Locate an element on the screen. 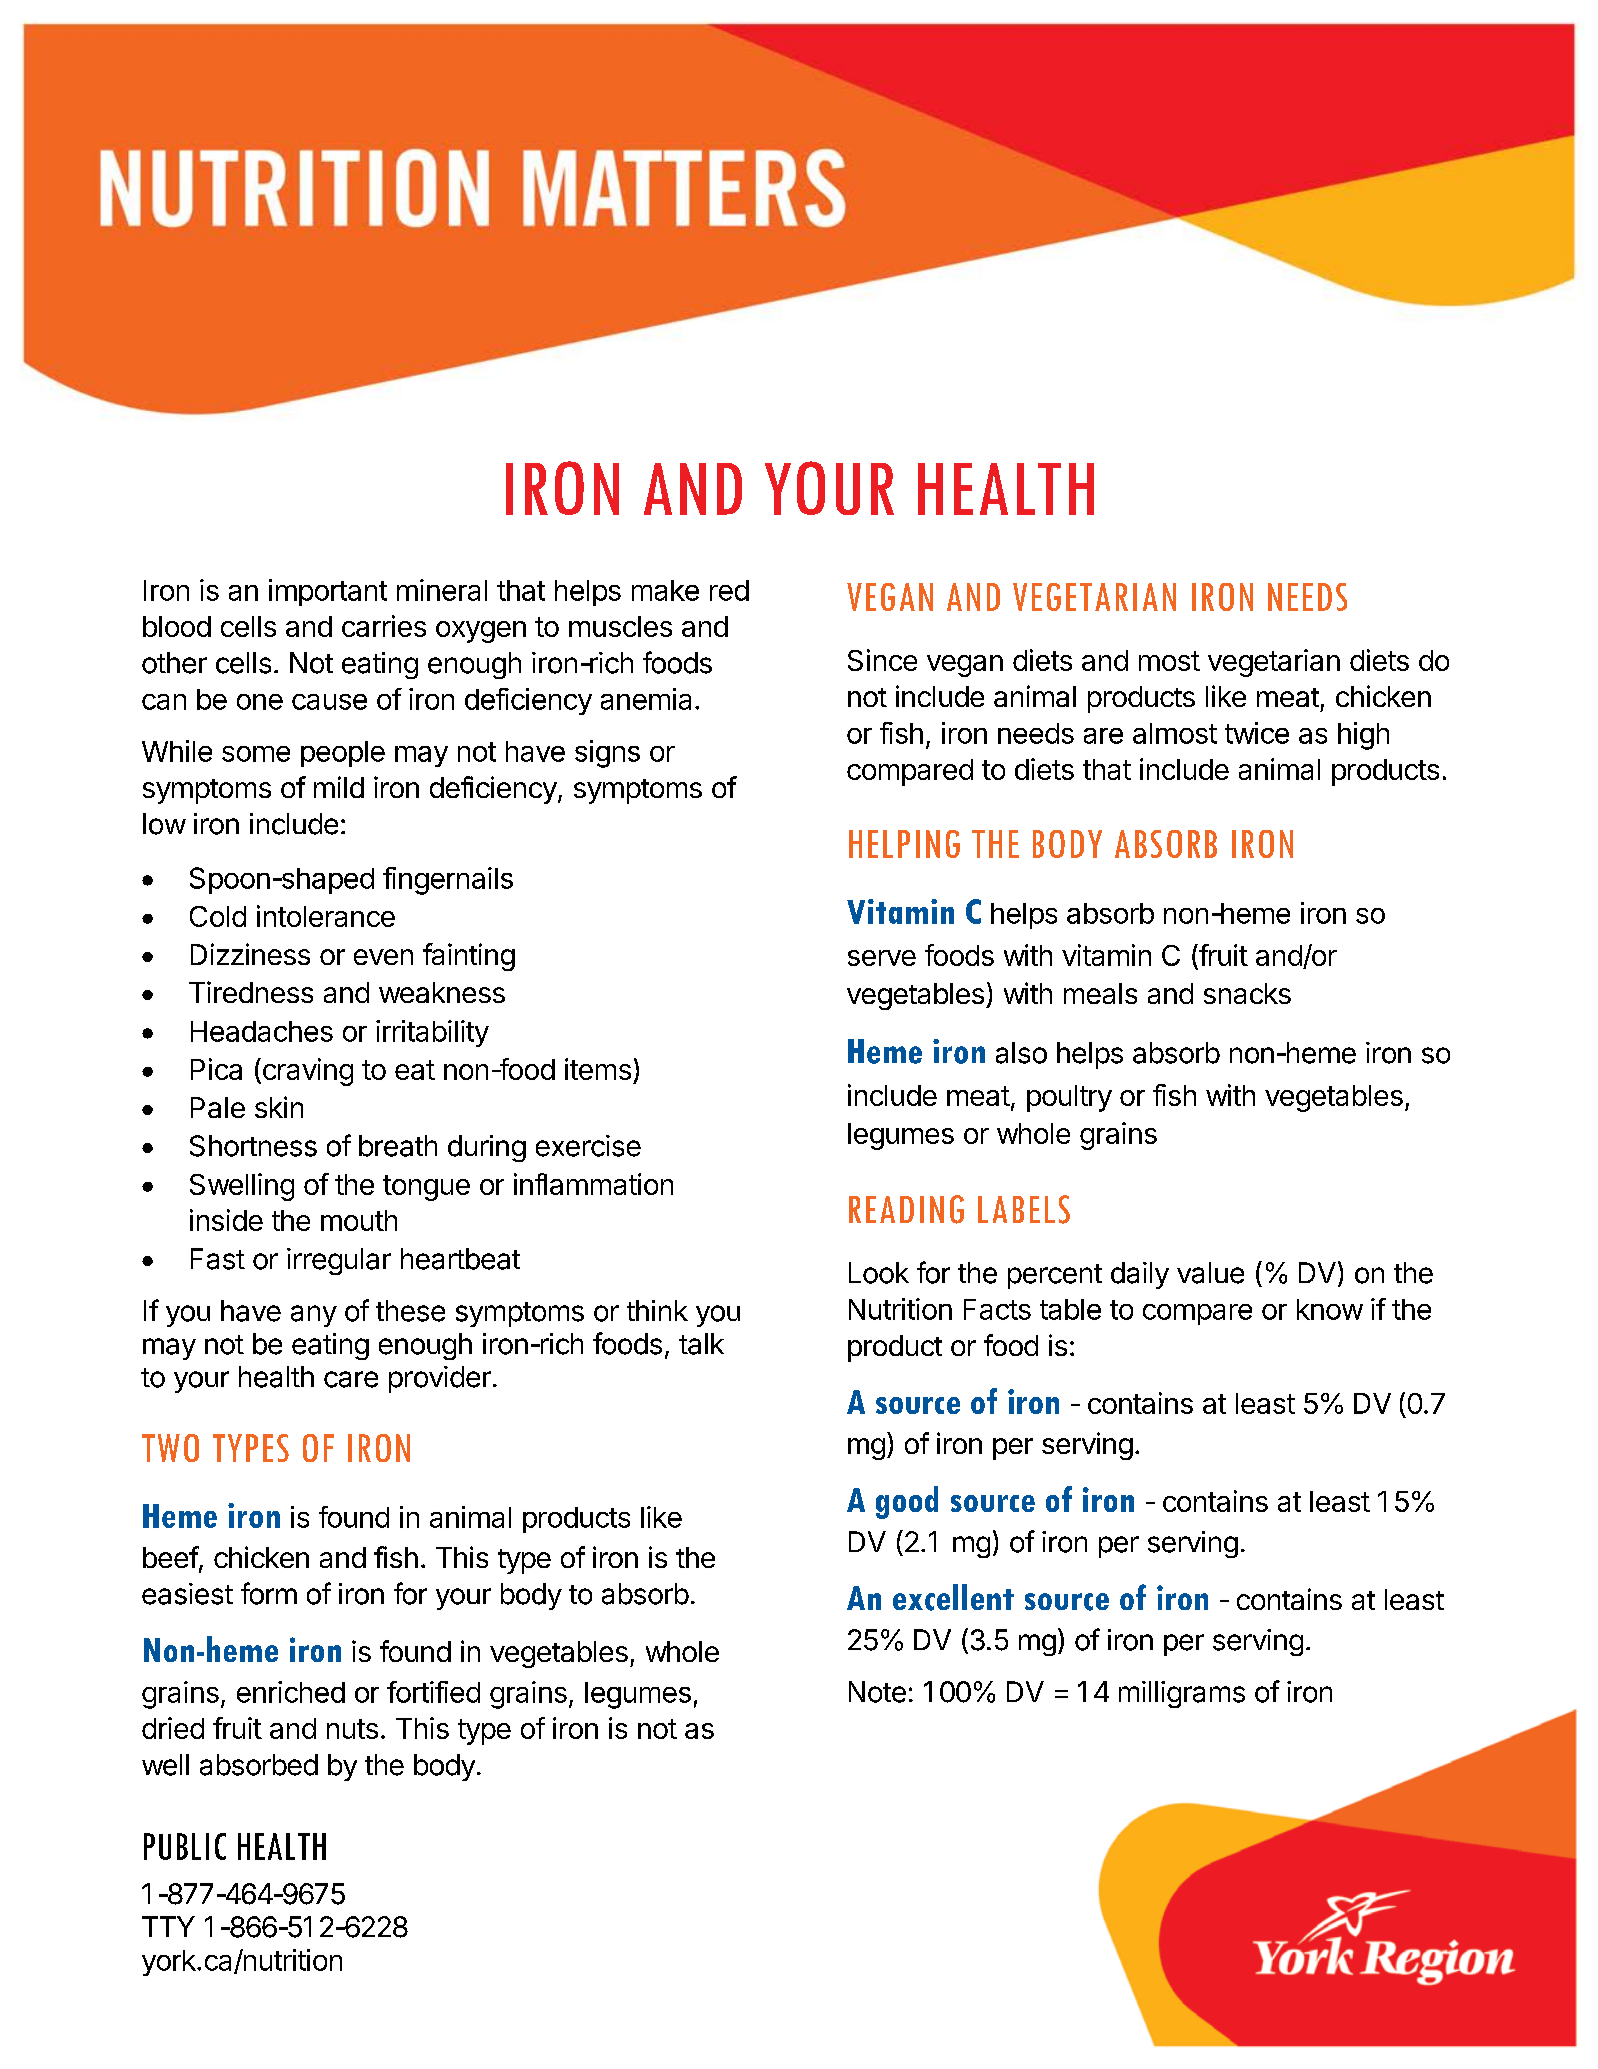  serve is located at coordinates (882, 958).
